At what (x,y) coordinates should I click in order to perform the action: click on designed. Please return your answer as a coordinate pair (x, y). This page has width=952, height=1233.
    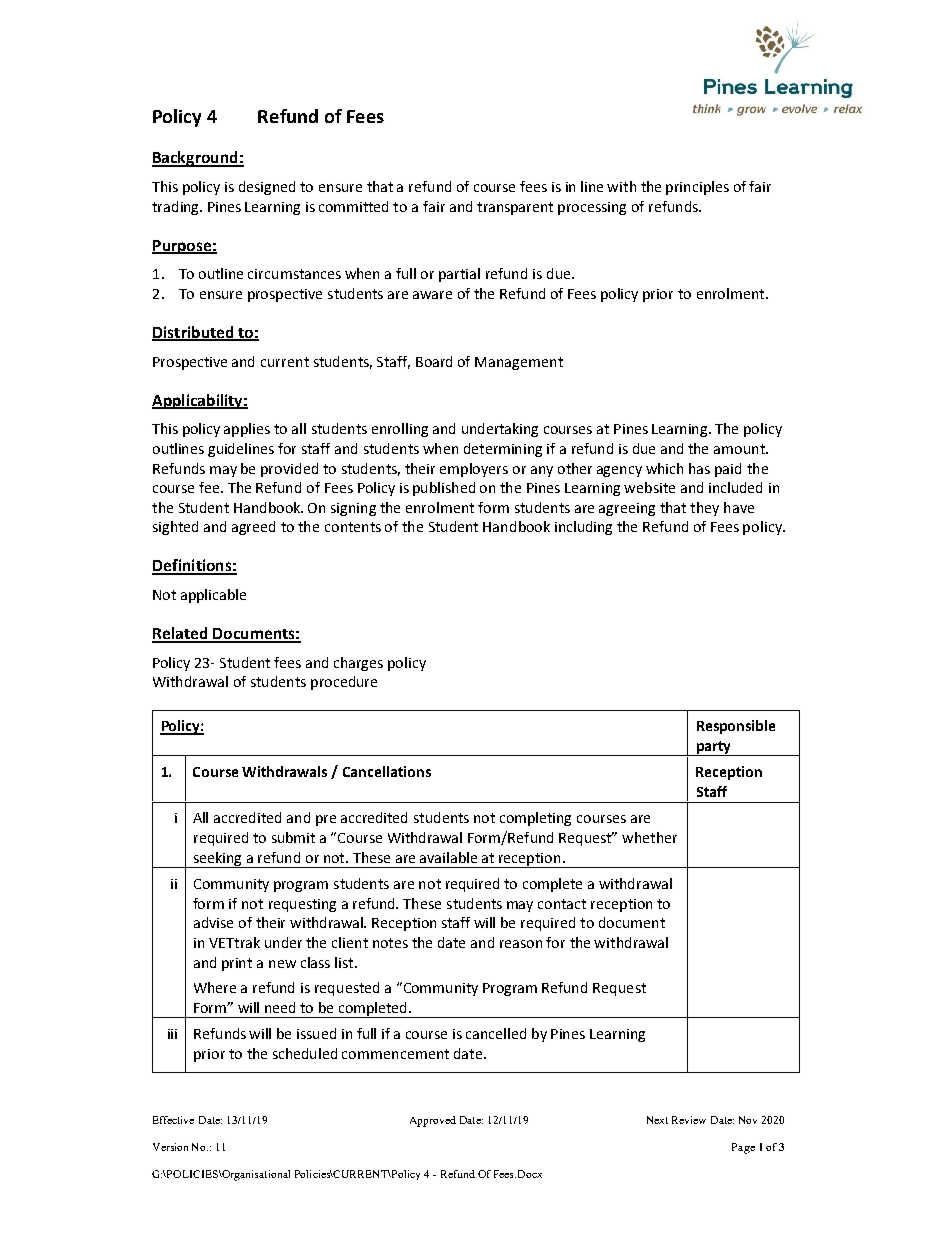
    Looking at the image, I should click on (267, 188).
